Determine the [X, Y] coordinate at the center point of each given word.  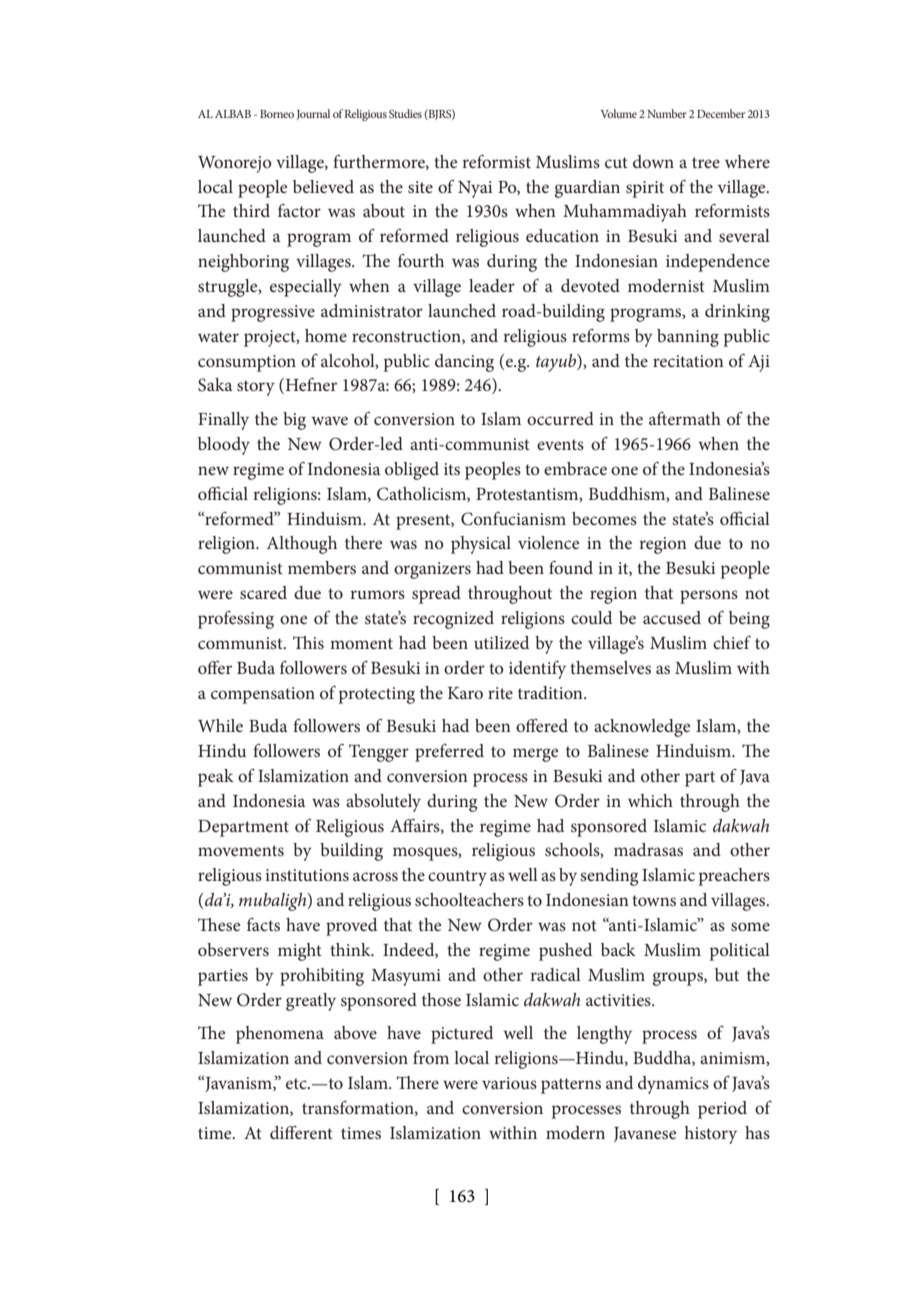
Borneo [277, 114]
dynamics [673, 1085]
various [509, 1083]
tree [706, 162]
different [301, 1132]
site [420, 187]
